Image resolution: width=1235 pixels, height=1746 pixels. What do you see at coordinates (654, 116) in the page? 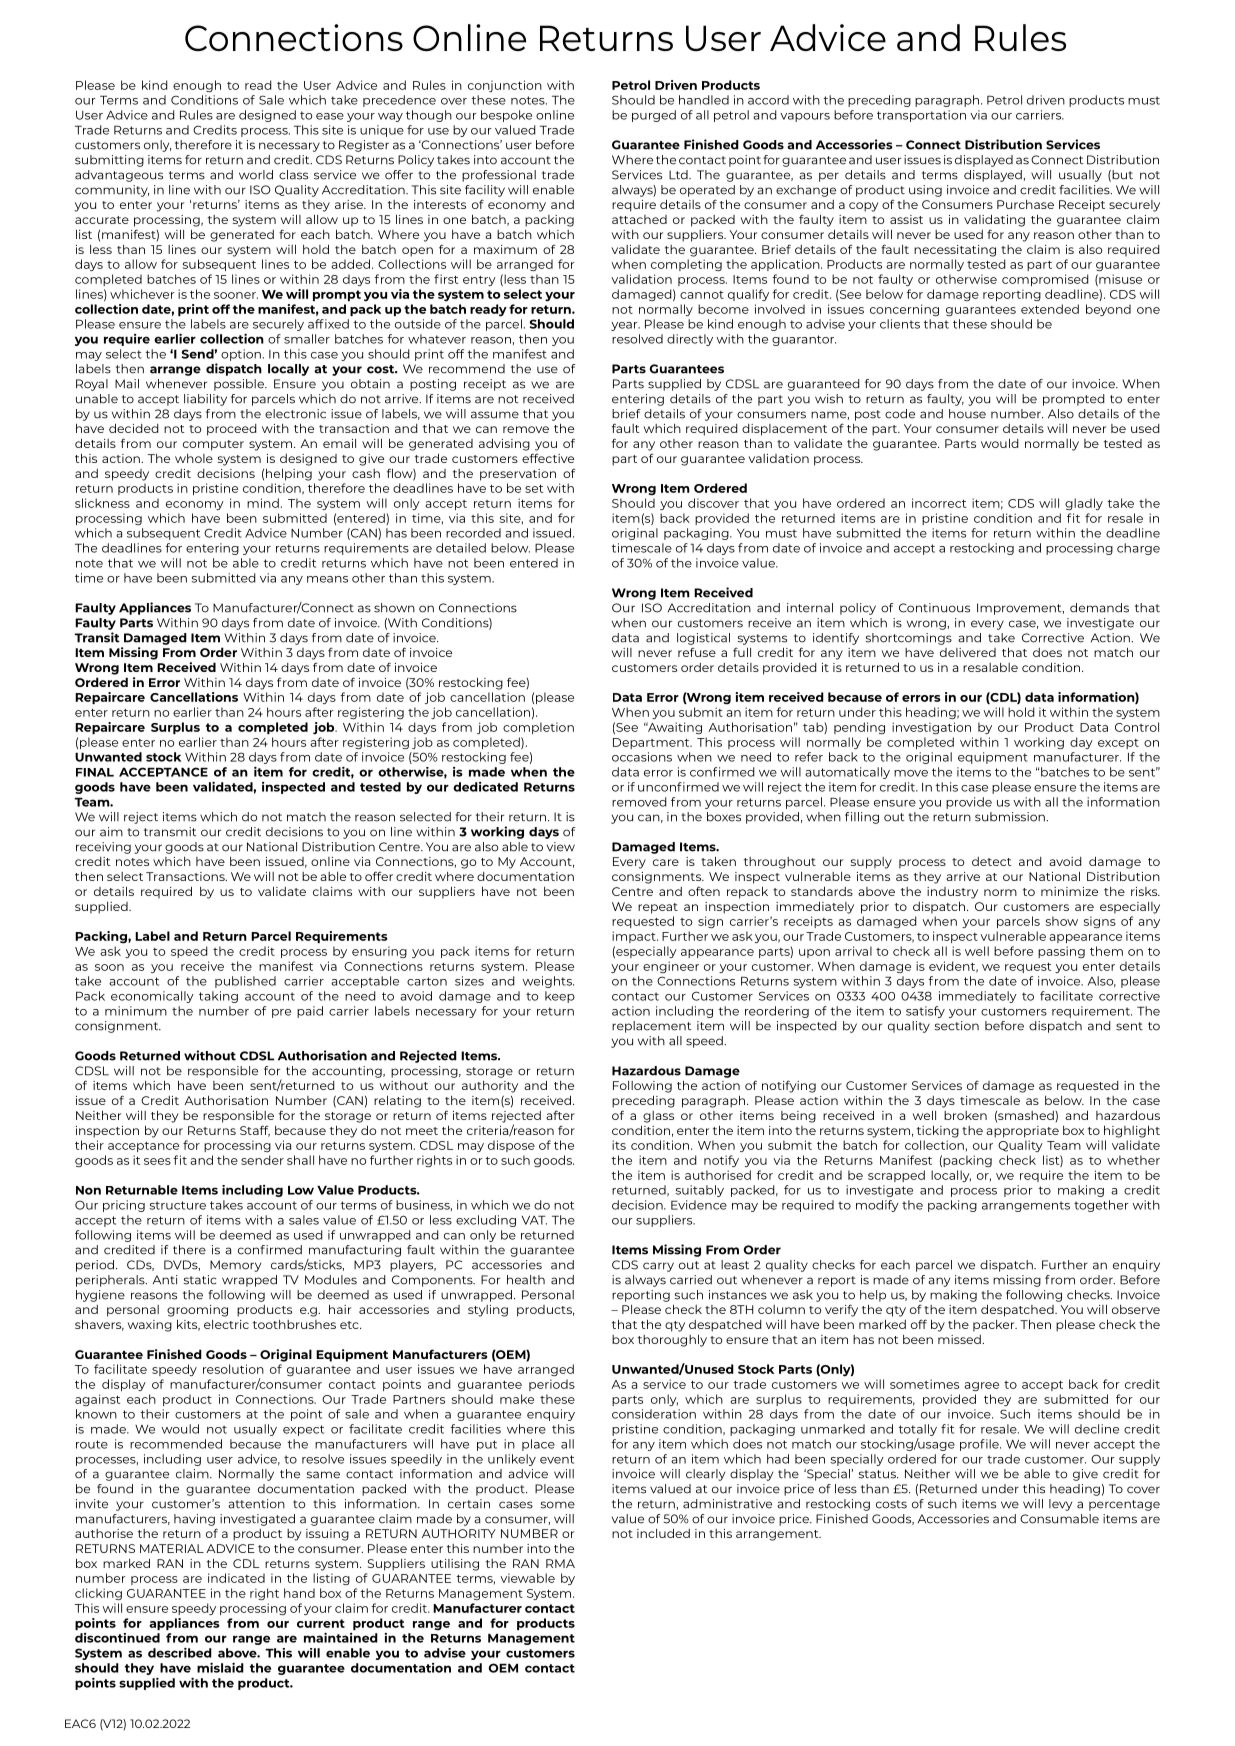
I see `purged` at bounding box center [654, 116].
